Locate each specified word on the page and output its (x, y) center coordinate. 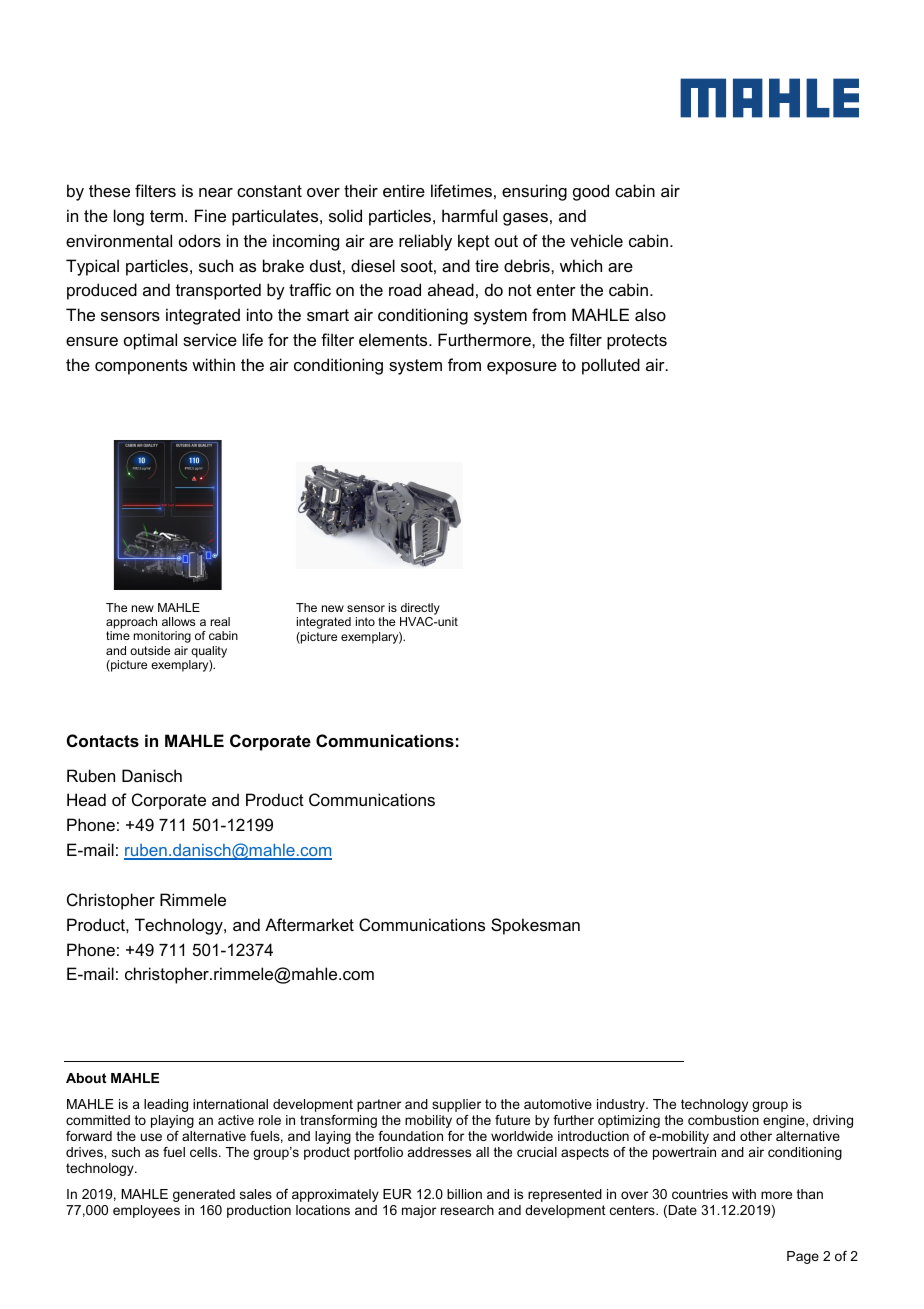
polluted (611, 366)
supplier (456, 1105)
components (141, 367)
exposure (522, 368)
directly (420, 610)
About (86, 1078)
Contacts (103, 740)
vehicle (596, 240)
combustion (723, 1120)
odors (200, 240)
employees (146, 1211)
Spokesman (535, 926)
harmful (469, 215)
